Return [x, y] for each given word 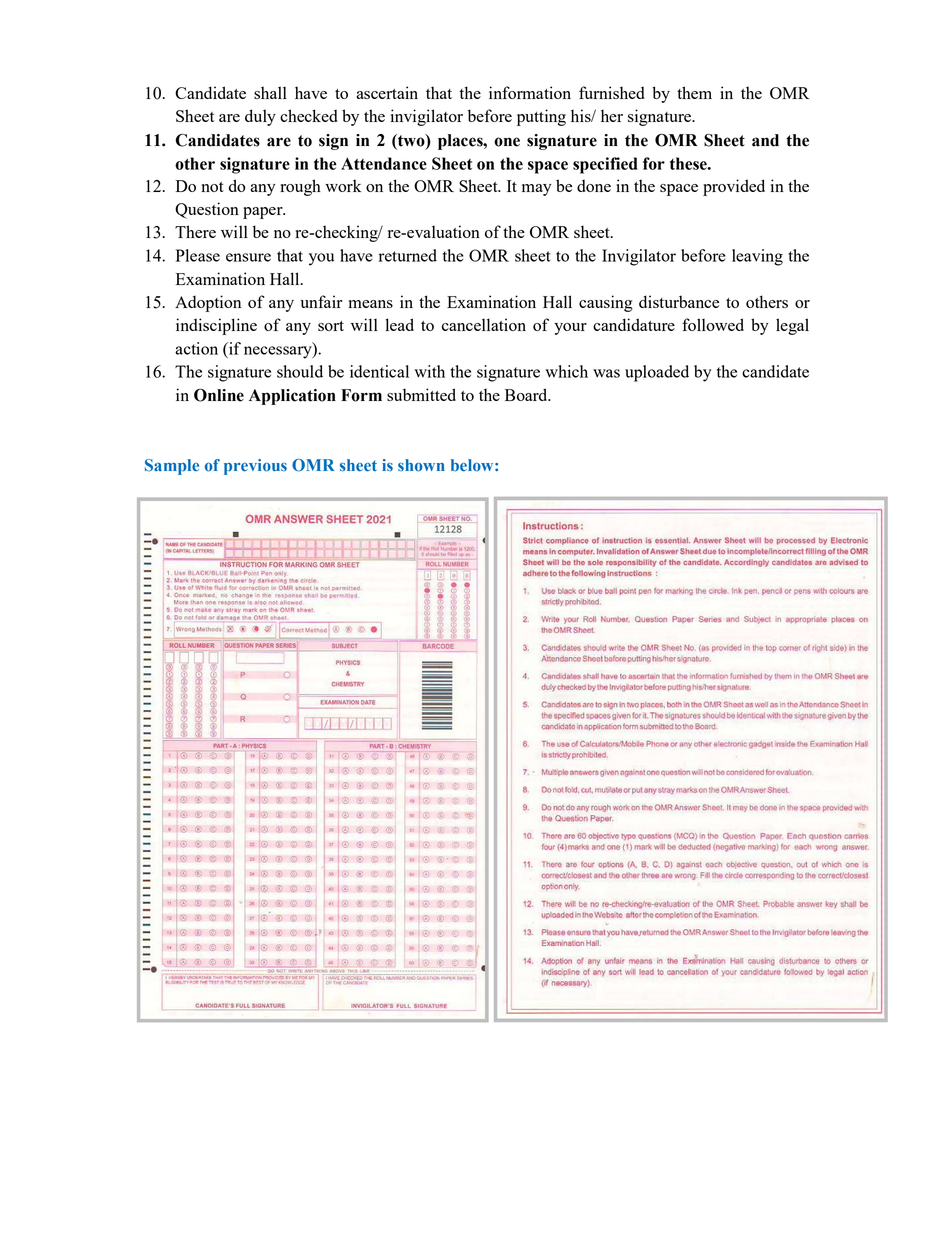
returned [408, 255]
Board [527, 394]
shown [421, 465]
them [694, 92]
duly [260, 117]
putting [541, 117]
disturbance [679, 301]
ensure [248, 257]
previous [255, 467]
